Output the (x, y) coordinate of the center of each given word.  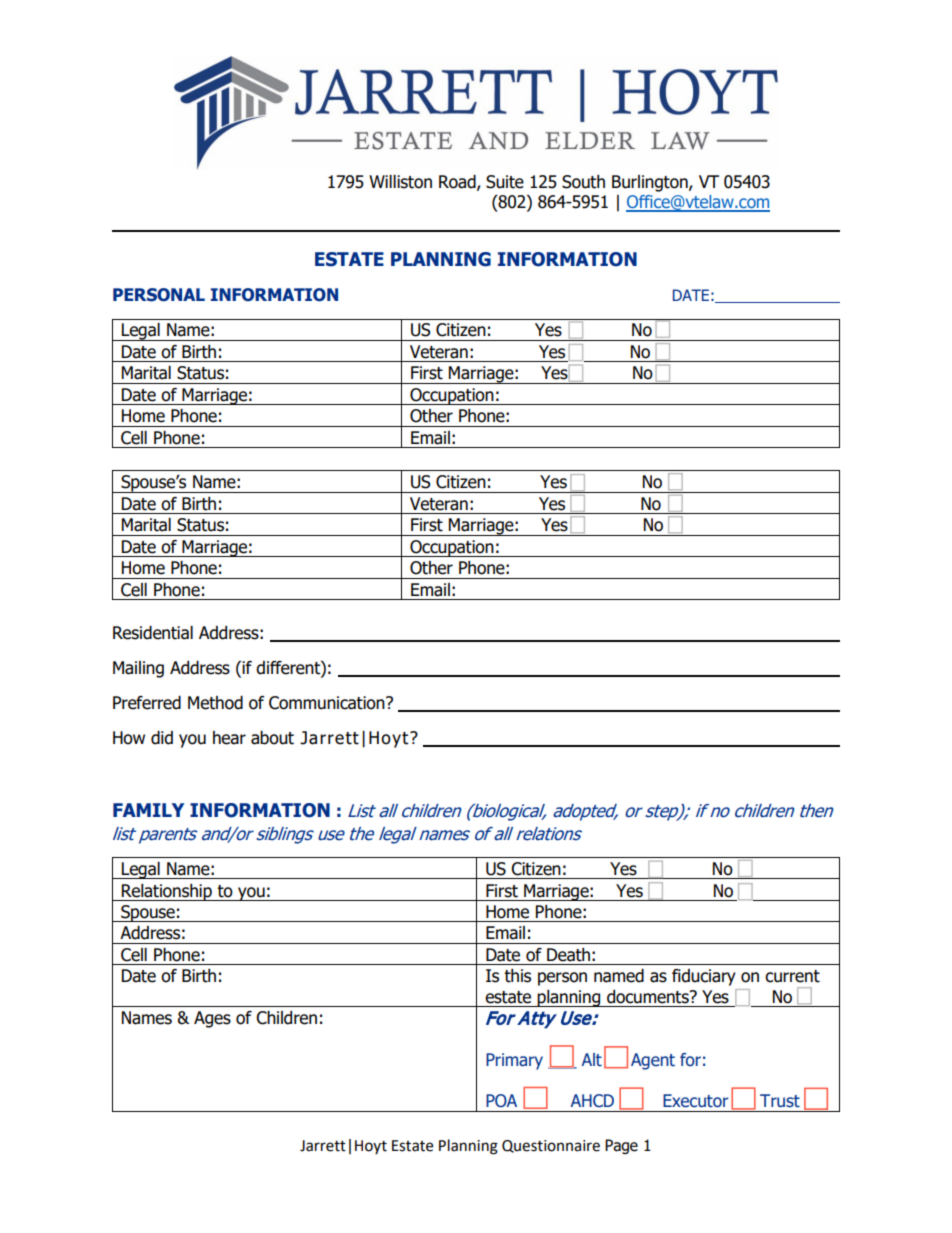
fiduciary (704, 977)
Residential (153, 633)
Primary (514, 1061)
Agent (653, 1061)
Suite (505, 182)
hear (229, 738)
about (272, 738)
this (517, 976)
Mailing (138, 669)
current (792, 976)
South (583, 182)
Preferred (147, 703)
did (162, 738)
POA (501, 1101)
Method (215, 703)
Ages (212, 1019)
